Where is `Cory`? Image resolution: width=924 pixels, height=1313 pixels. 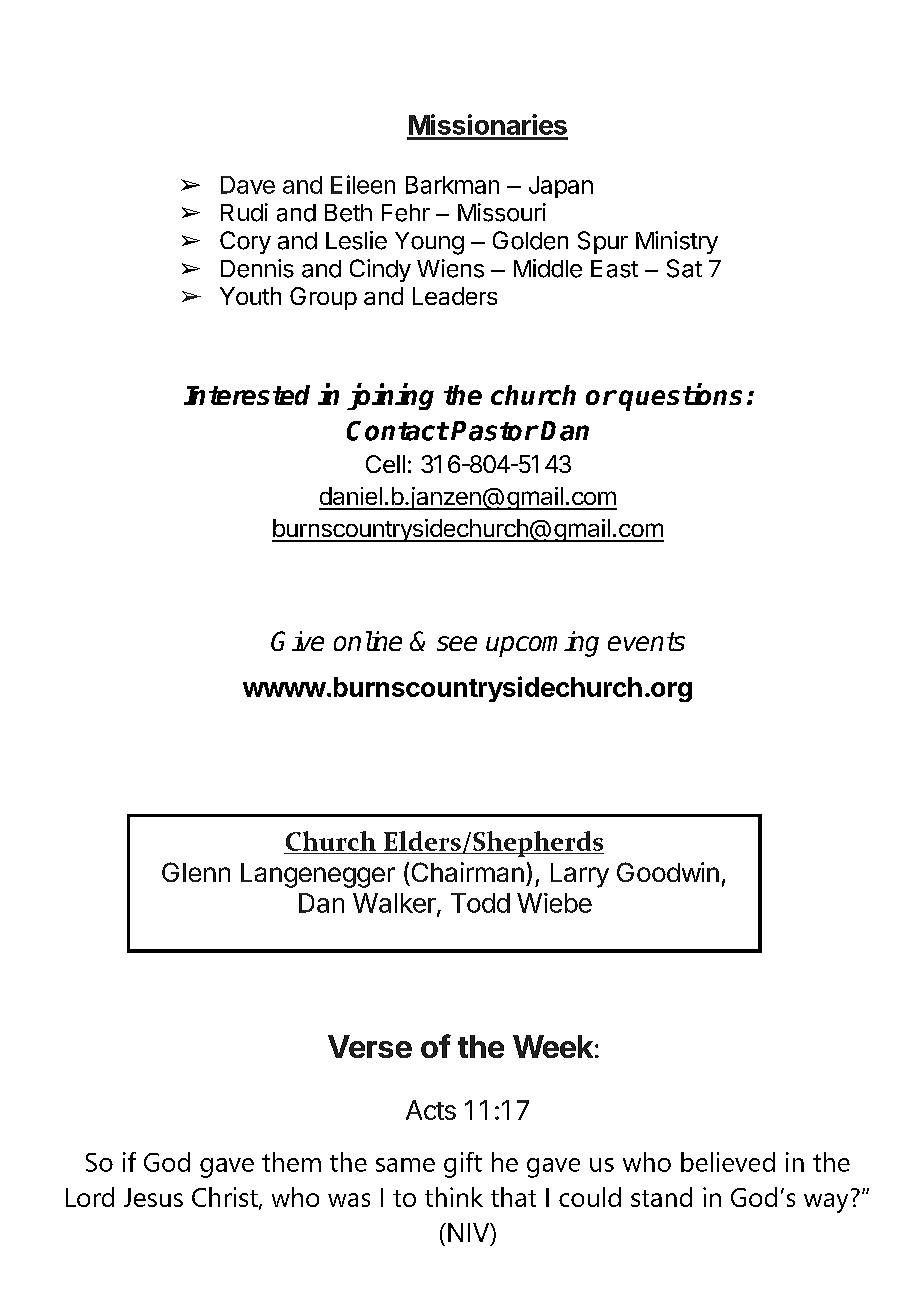
Cory is located at coordinates (245, 242).
